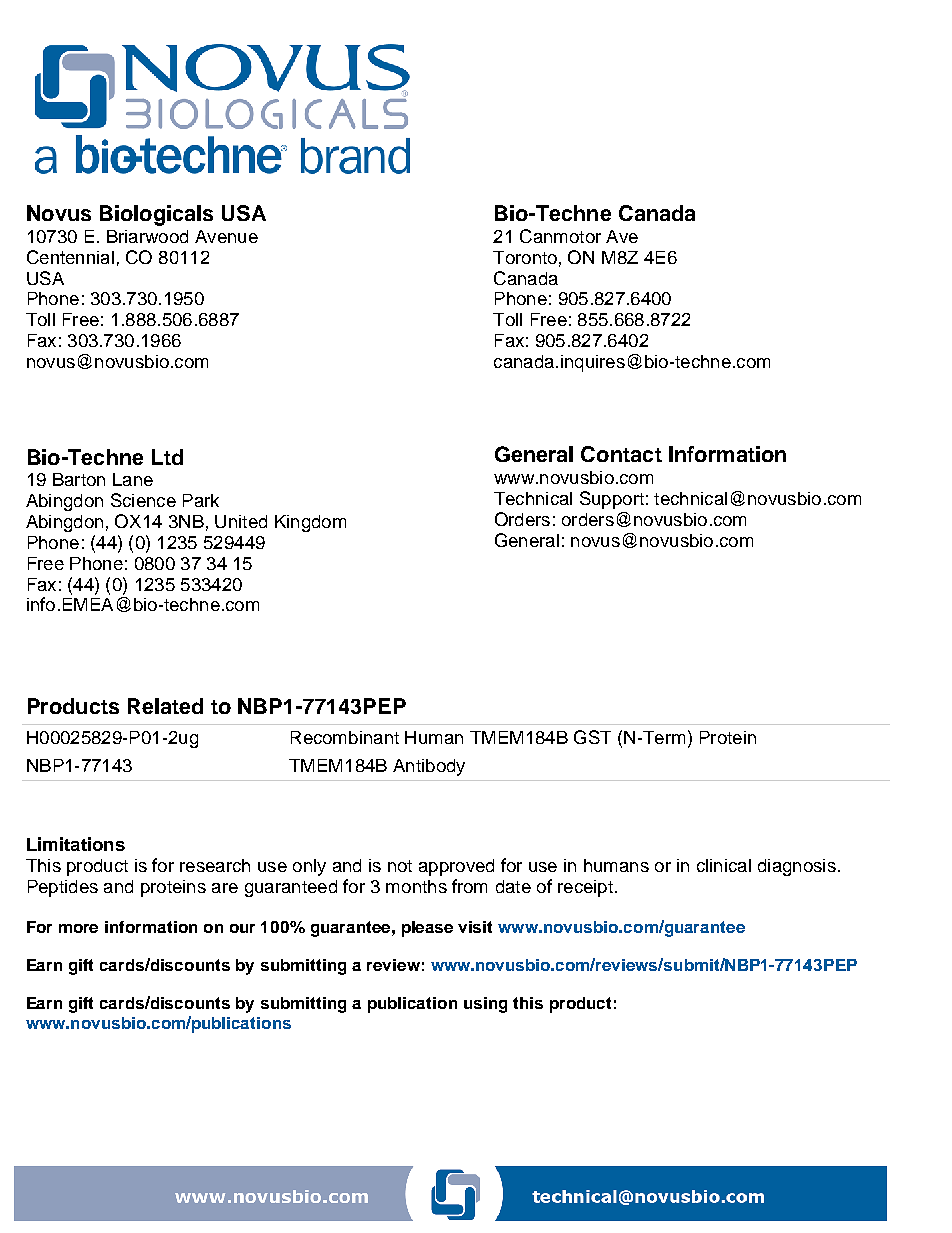 Image resolution: width=952 pixels, height=1233 pixels. What do you see at coordinates (525, 257) in the screenshot?
I see `Toronto` at bounding box center [525, 257].
